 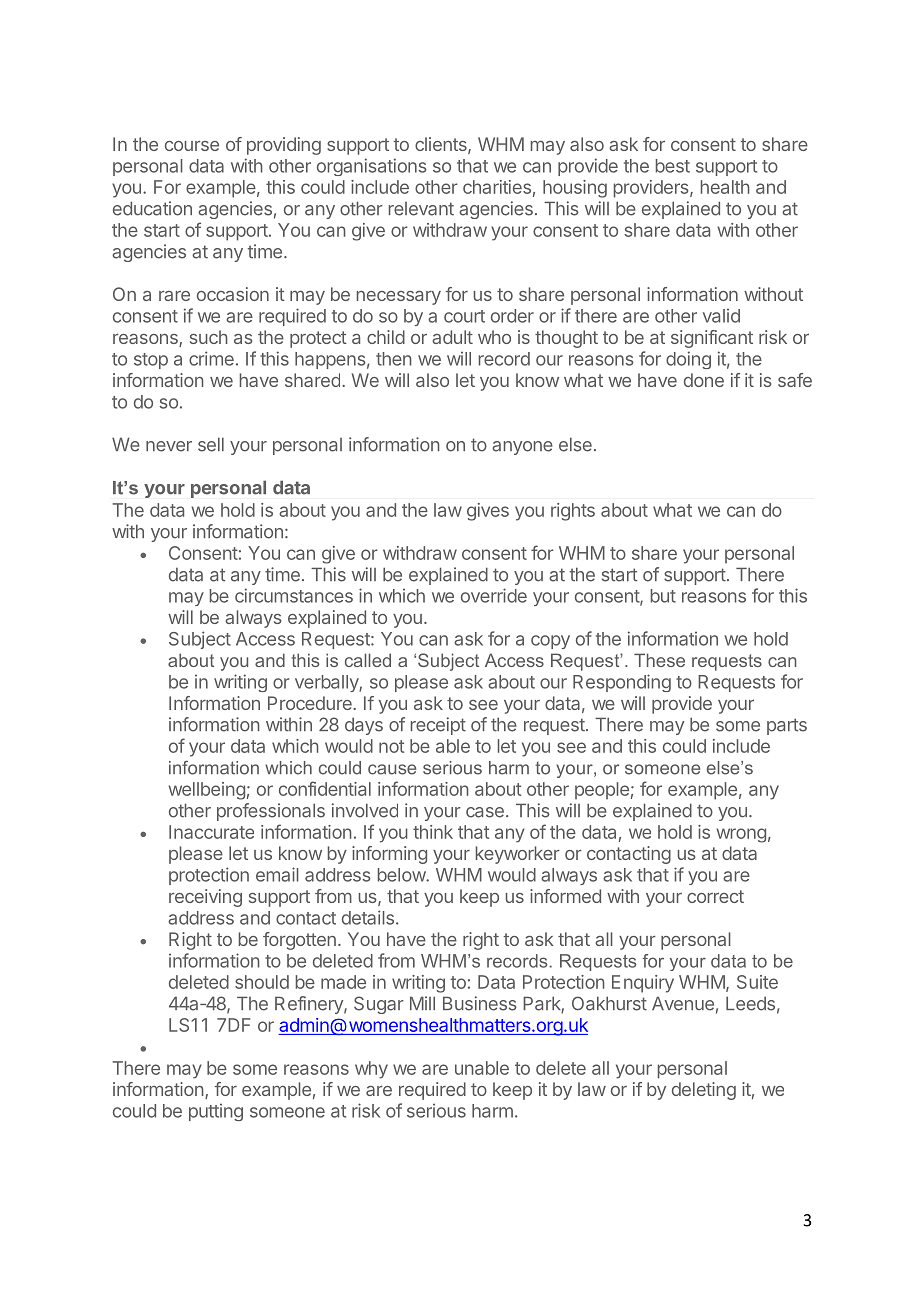 I want to click on why, so click(x=371, y=1070).
